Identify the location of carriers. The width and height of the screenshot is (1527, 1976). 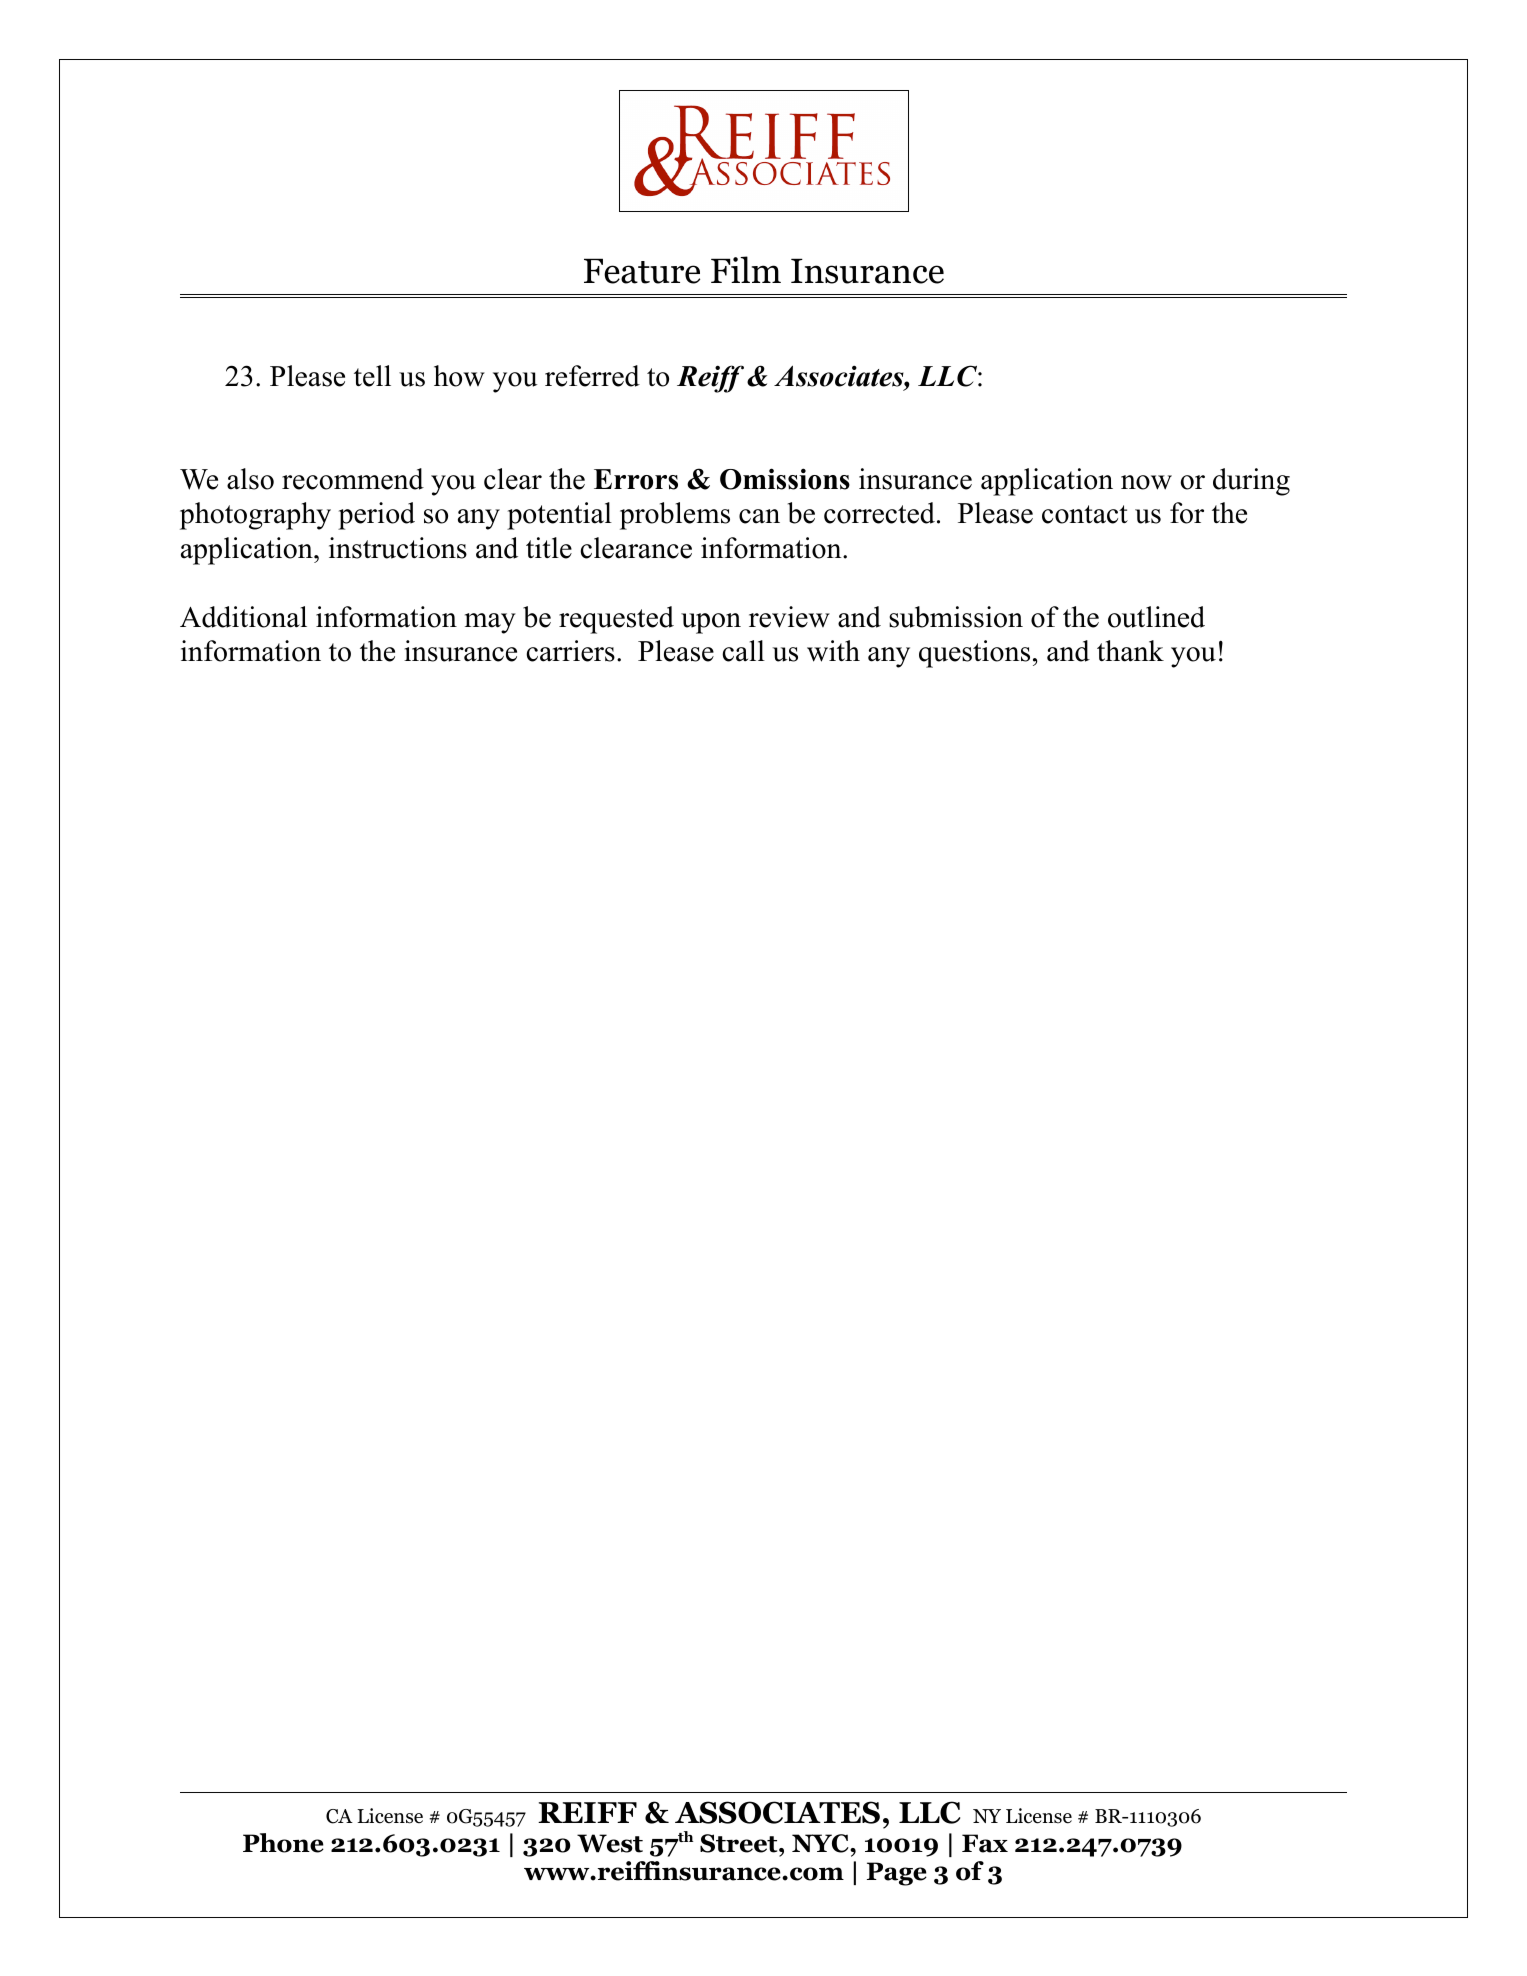
(570, 651).
